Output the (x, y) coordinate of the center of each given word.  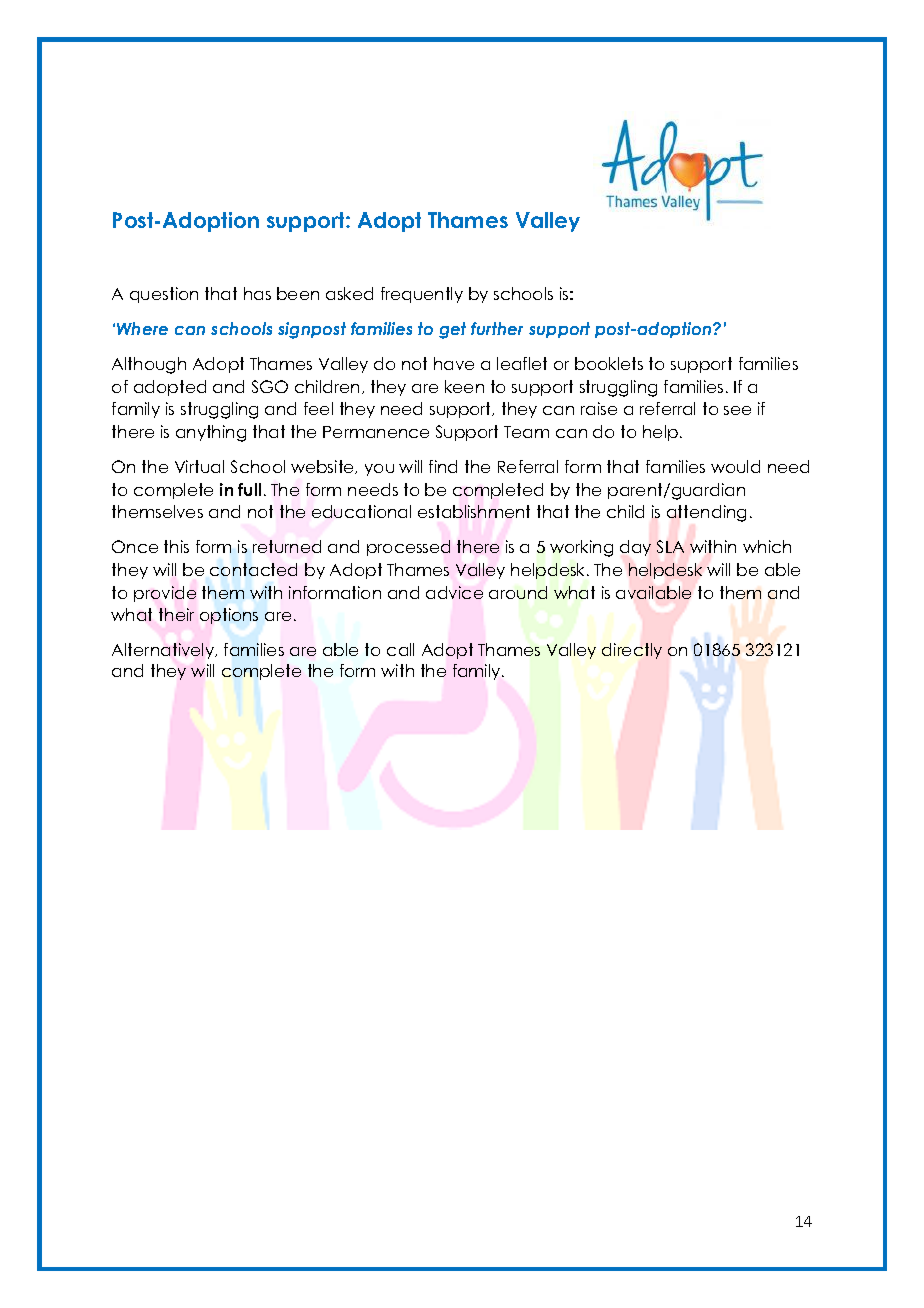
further (497, 328)
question (164, 295)
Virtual (199, 466)
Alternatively (164, 651)
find (443, 466)
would (735, 466)
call (400, 649)
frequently (422, 295)
